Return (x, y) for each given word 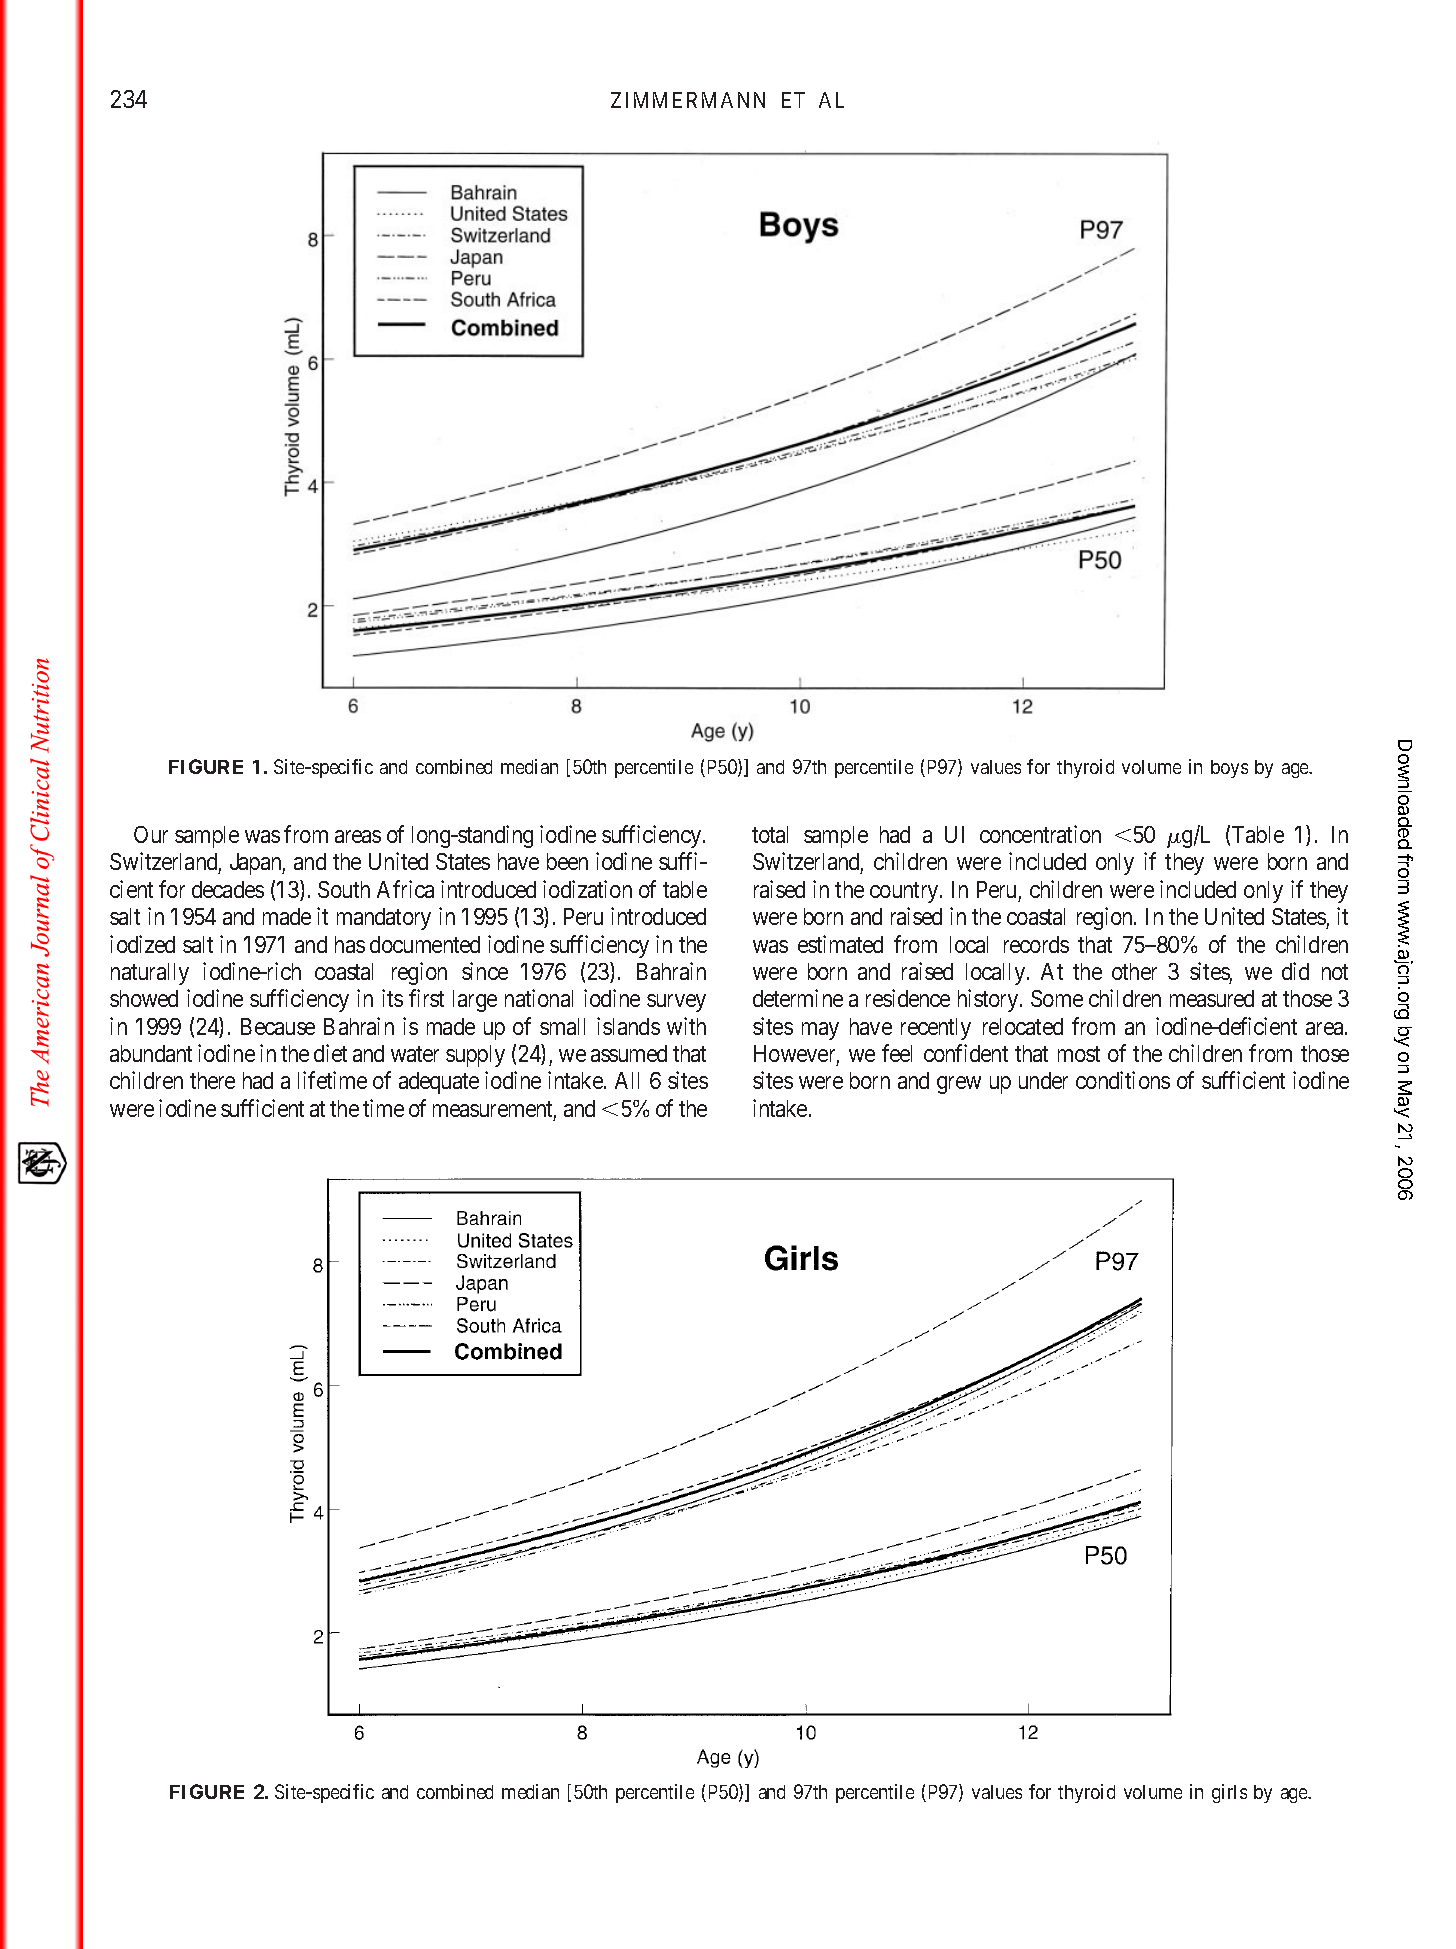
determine (798, 998)
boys (1229, 769)
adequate (439, 1083)
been (567, 861)
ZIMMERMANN (688, 100)
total (770, 834)
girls (1229, 1793)
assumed (629, 1053)
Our (151, 834)
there (212, 1080)
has (350, 944)
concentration (1040, 834)
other (1134, 971)
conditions (1123, 1080)
